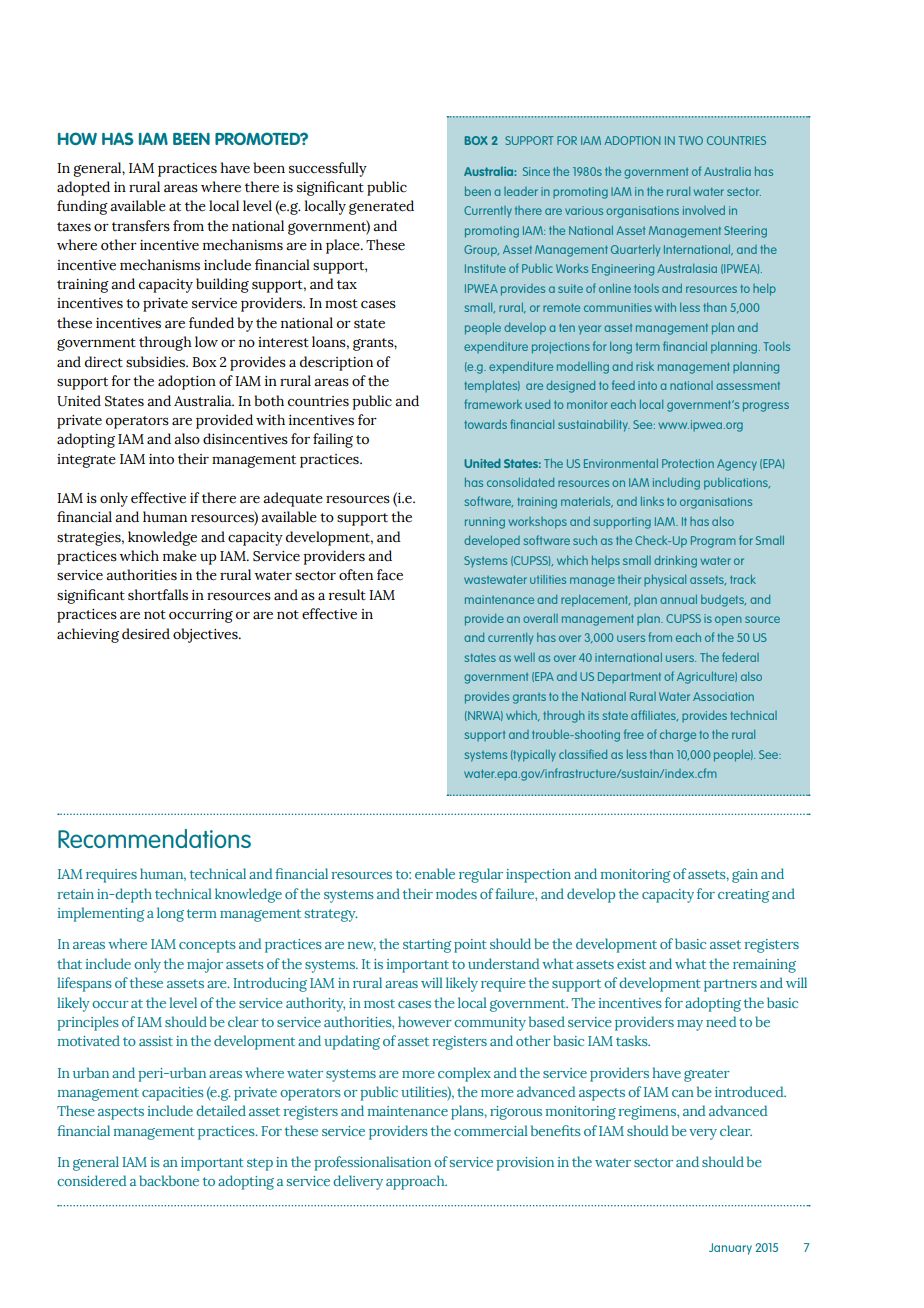  Describe the element at coordinates (690, 140) in the screenshot. I see `TWO` at that location.
